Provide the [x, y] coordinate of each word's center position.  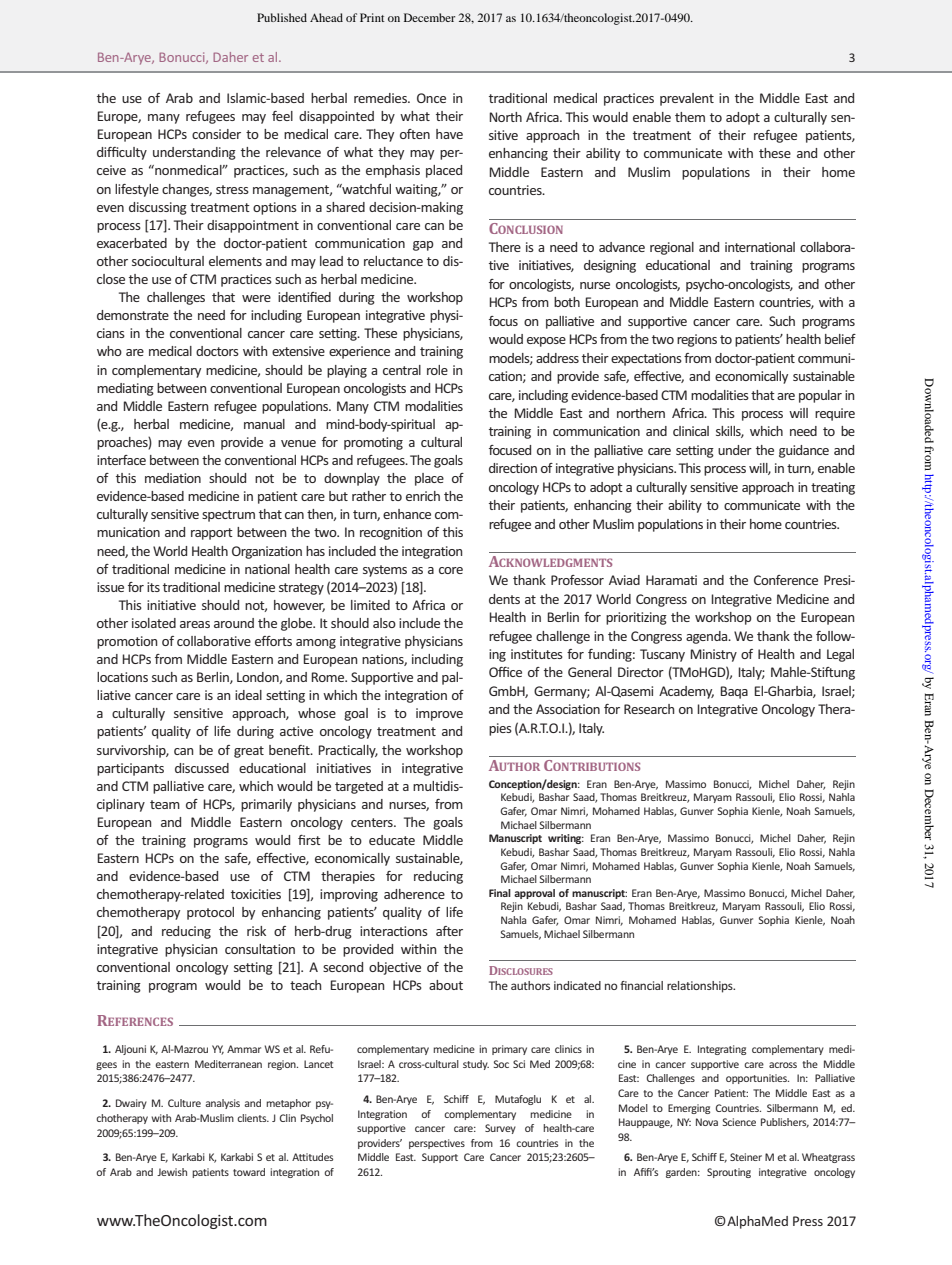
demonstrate [133, 315]
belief [840, 339]
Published [282, 17]
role [437, 370]
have [449, 134]
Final [500, 893]
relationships [701, 987]
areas [195, 624]
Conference [786, 580]
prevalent [687, 99]
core [451, 570]
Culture [184, 1103]
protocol [210, 913]
